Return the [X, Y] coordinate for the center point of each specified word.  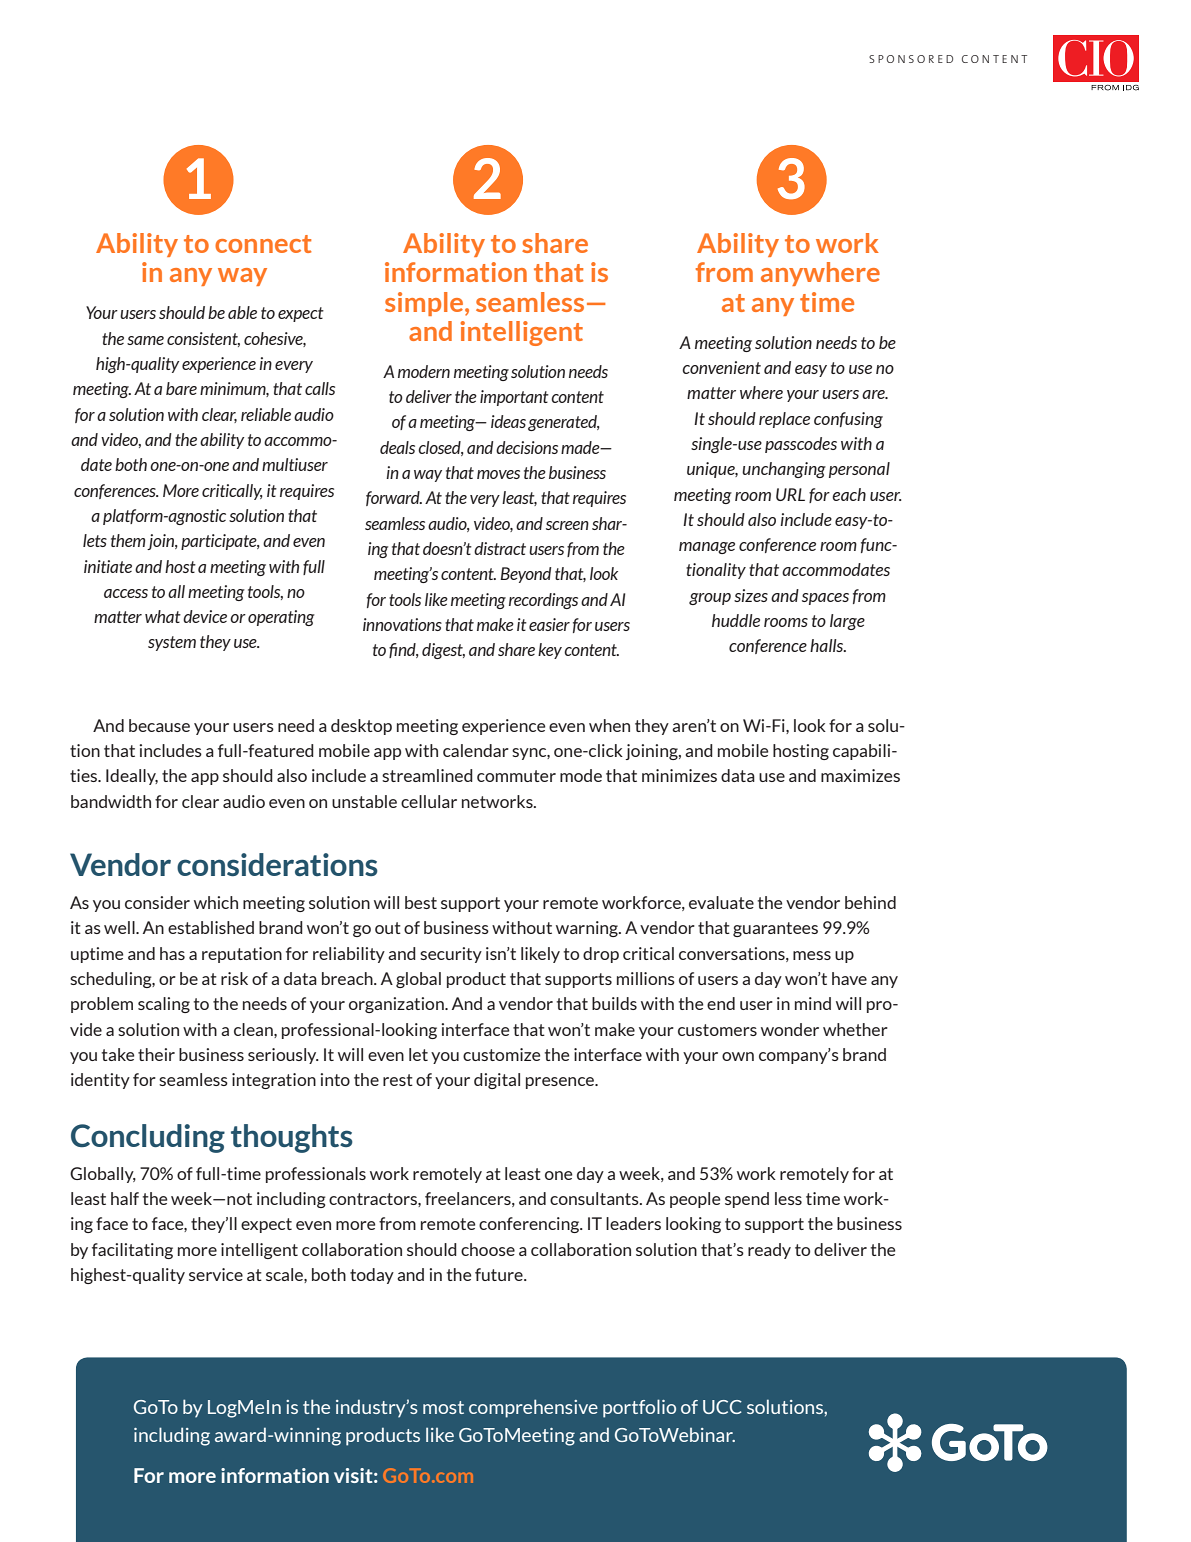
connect [263, 244]
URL [790, 494]
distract [500, 548]
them [128, 540]
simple [425, 304]
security [451, 955]
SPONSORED [911, 59]
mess [812, 955]
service [216, 1274]
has [172, 953]
